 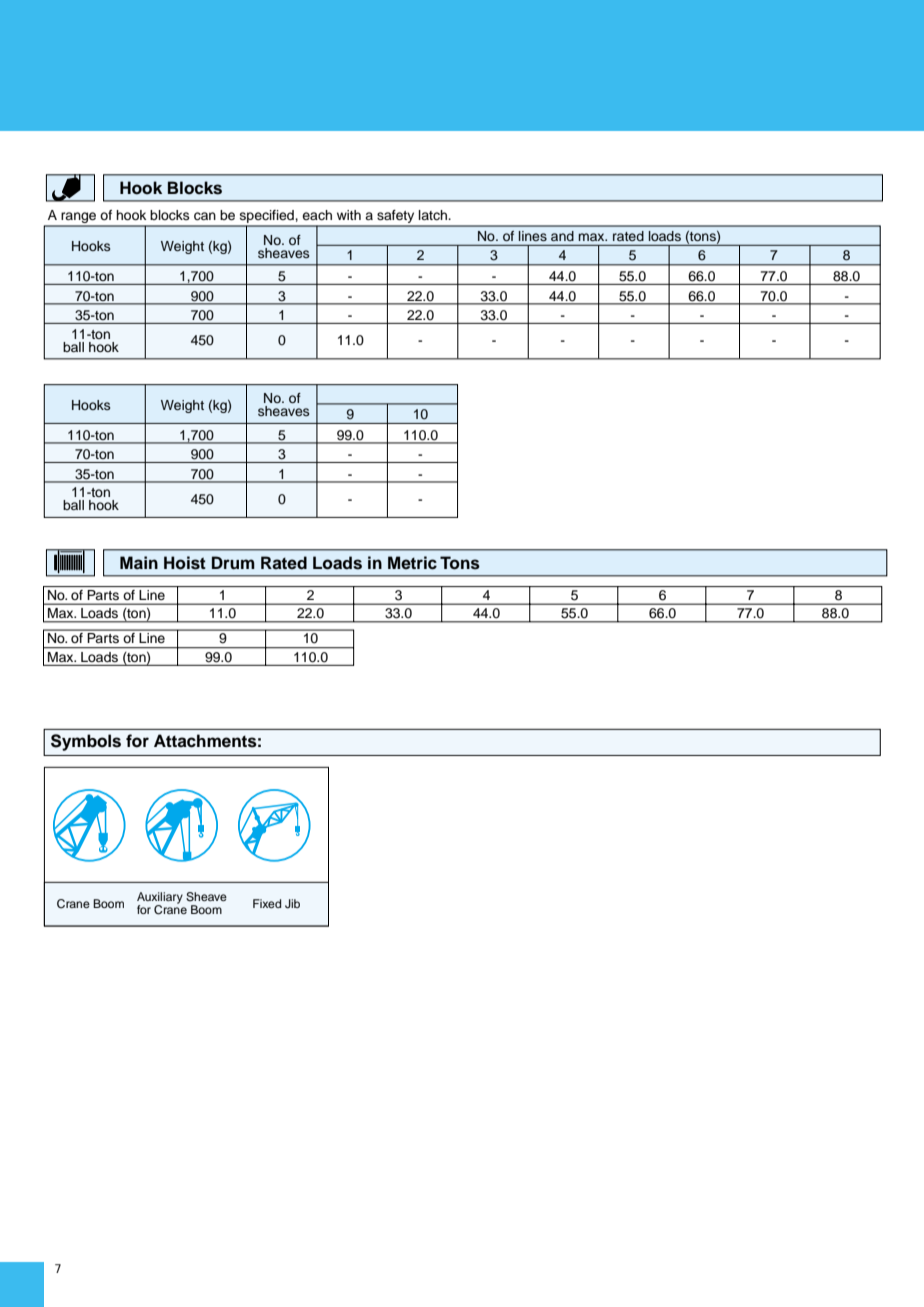 I want to click on Fixed, so click(x=267, y=903).
